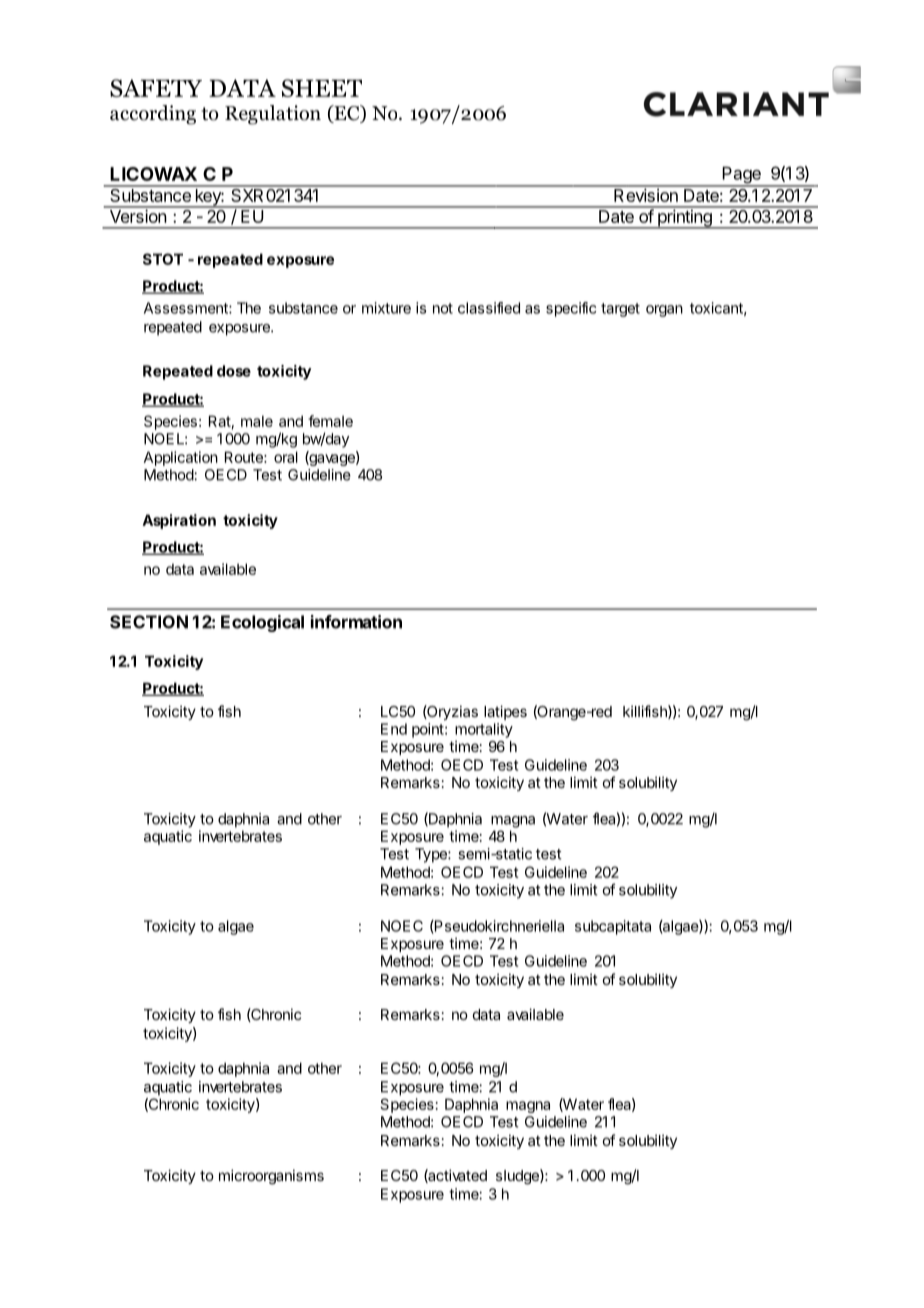 The width and height of the screenshot is (924, 1308). Describe the element at coordinates (181, 458) in the screenshot. I see `Application` at that location.
